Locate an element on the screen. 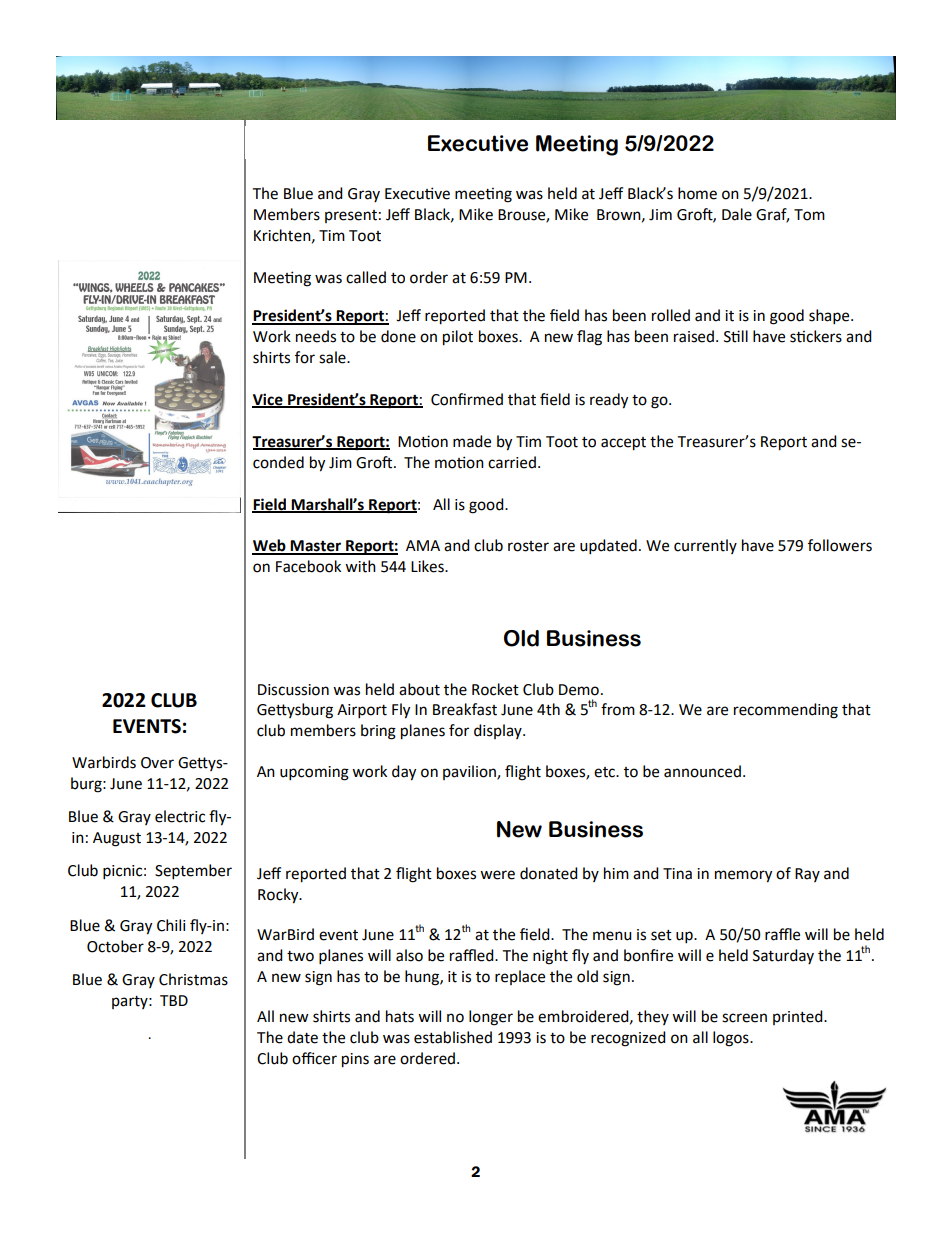  roster is located at coordinates (528, 546).
